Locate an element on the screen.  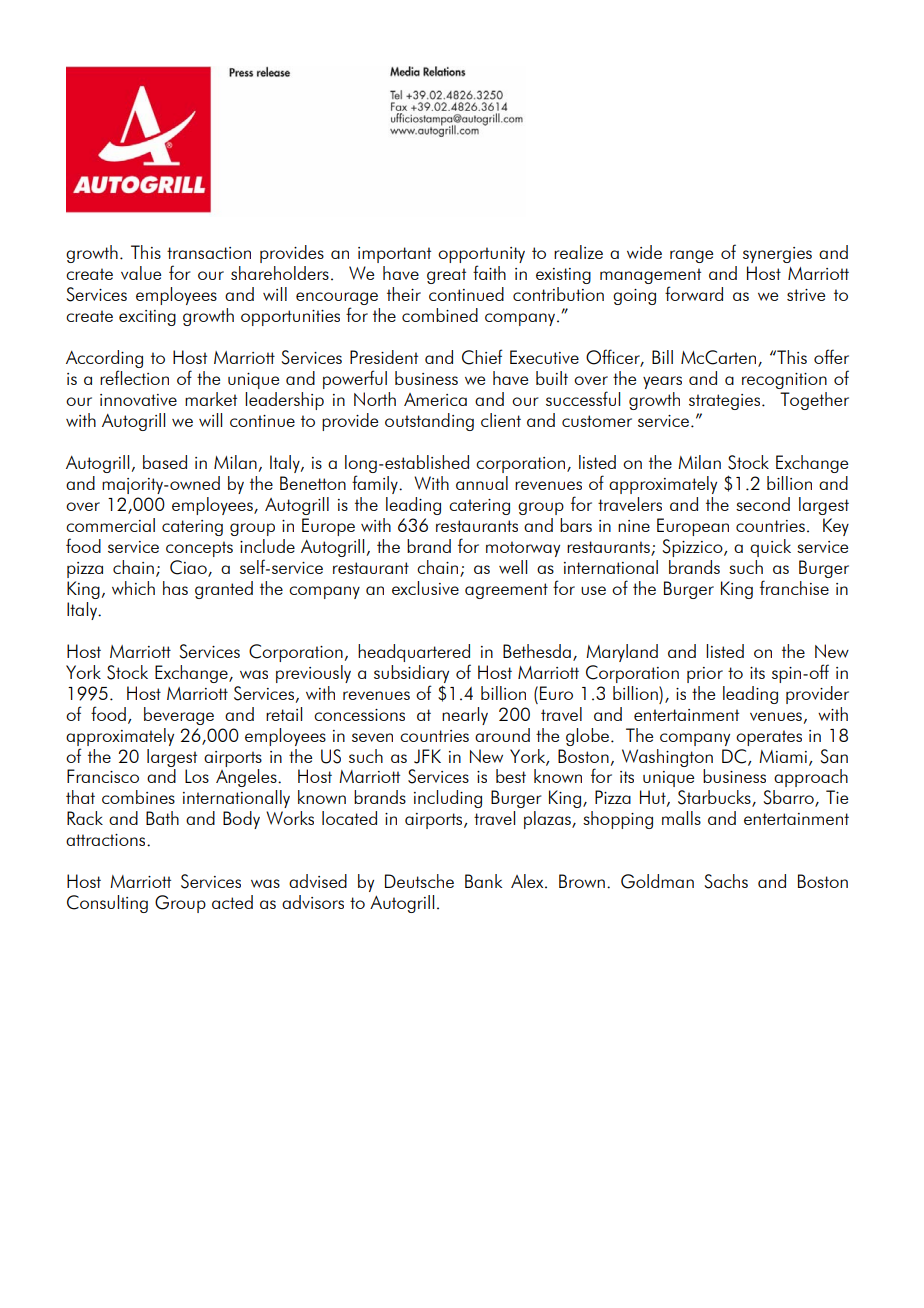
prior is located at coordinates (705, 675).
